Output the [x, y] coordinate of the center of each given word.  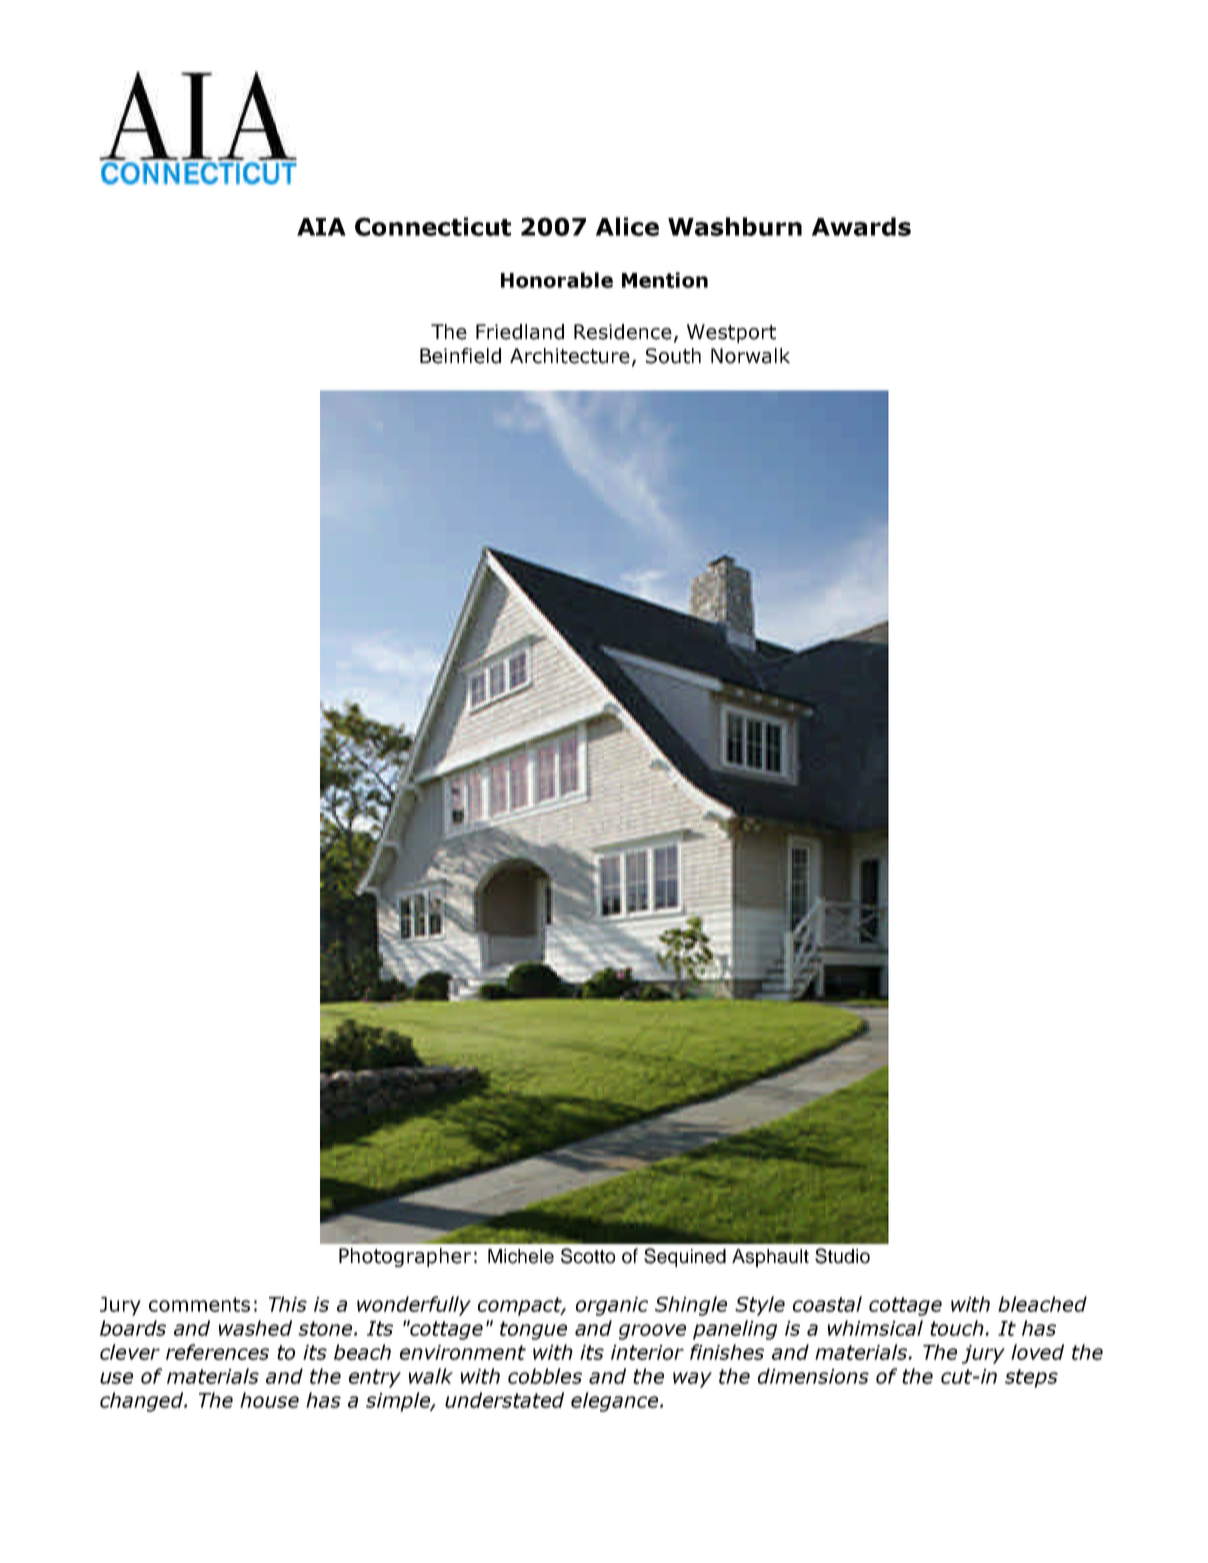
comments [199, 1304]
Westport [731, 333]
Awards [861, 226]
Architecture [570, 356]
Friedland [520, 332]
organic [612, 1306]
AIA [321, 227]
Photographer [405, 1257]
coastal [827, 1304]
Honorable [557, 280]
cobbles [545, 1376]
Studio [842, 1256]
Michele [521, 1256]
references [217, 1352]
